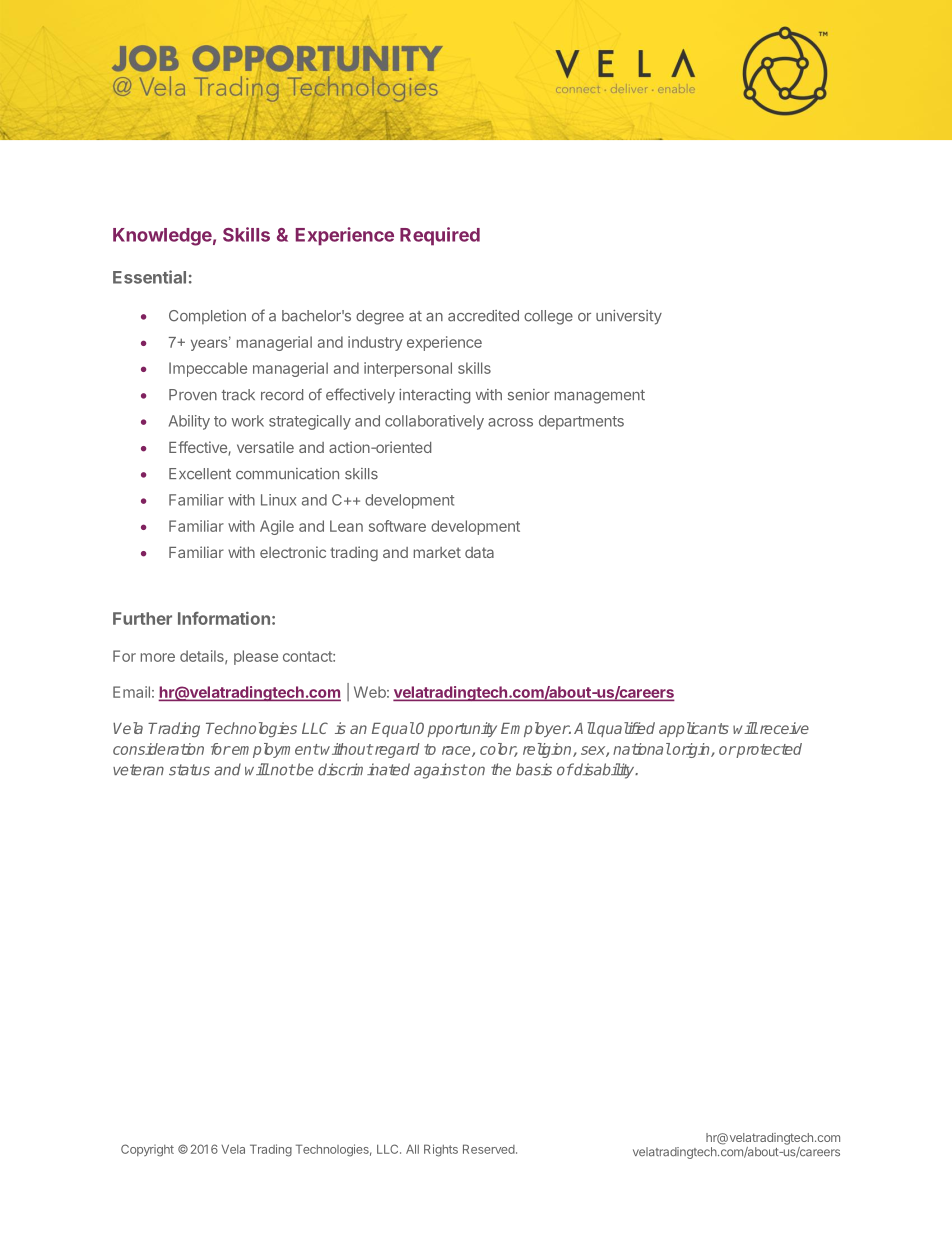 The height and width of the page is (1233, 952). What do you see at coordinates (489, 1149) in the page?
I see `Reserved` at bounding box center [489, 1149].
